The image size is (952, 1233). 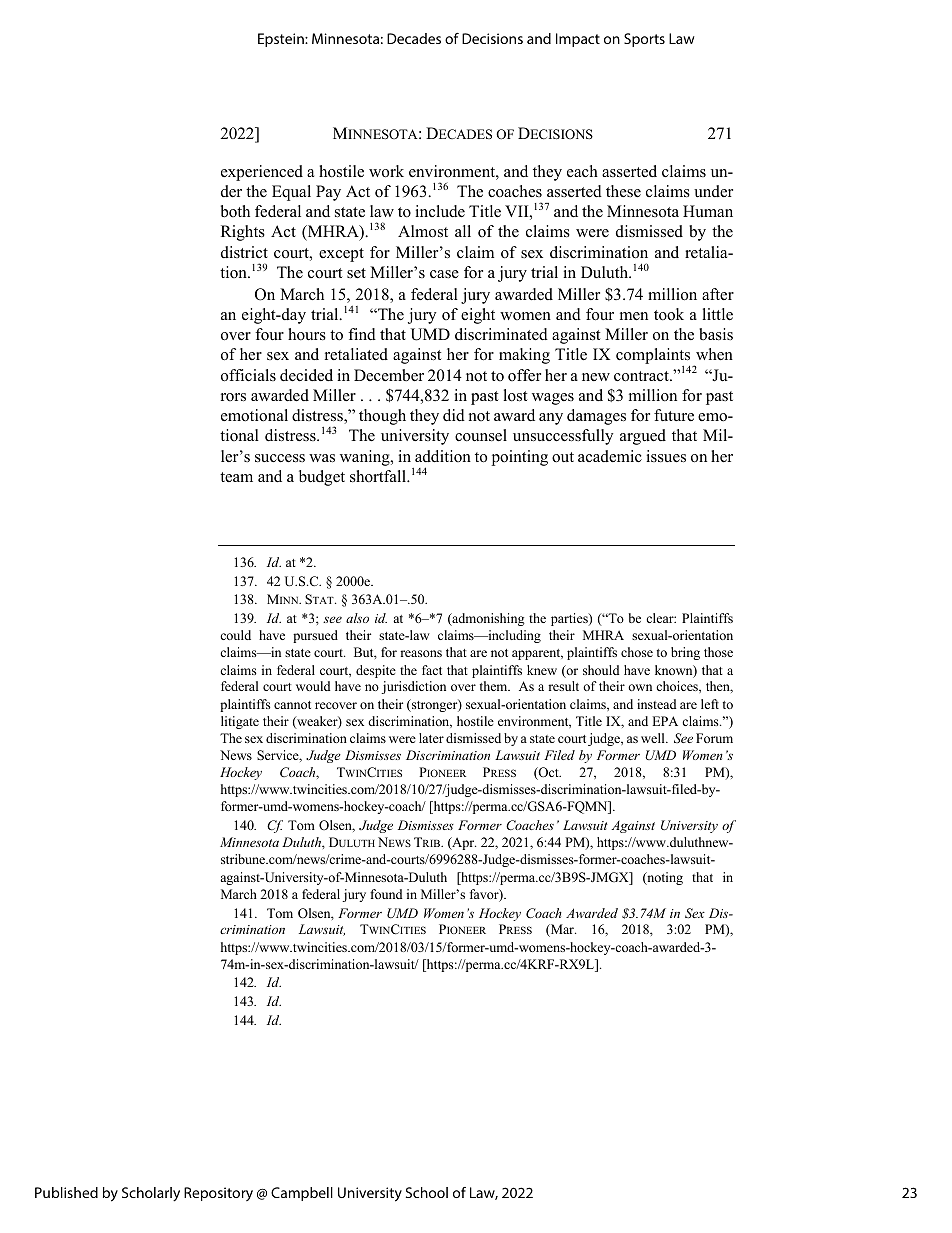 I want to click on work, so click(x=386, y=171).
